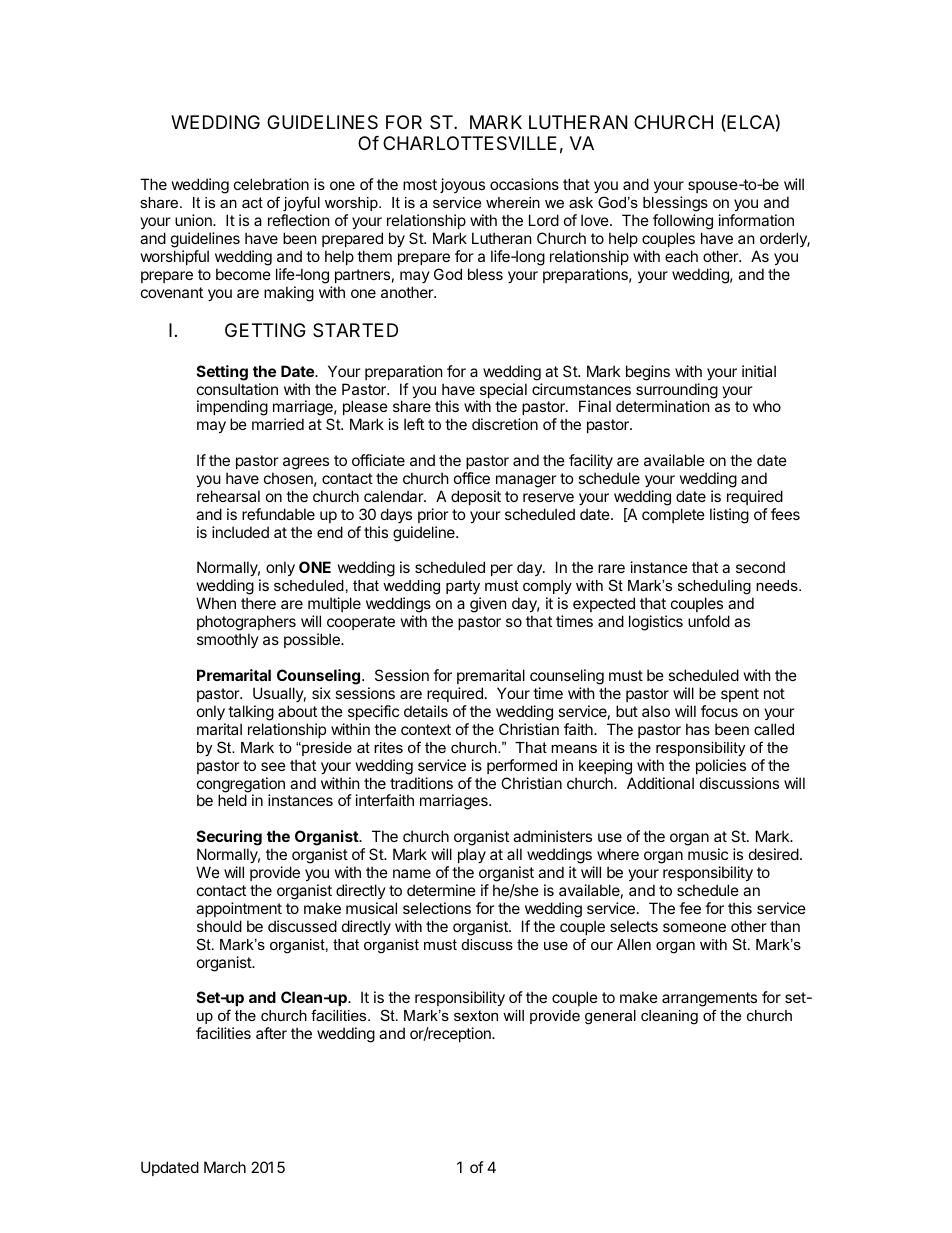 Image resolution: width=952 pixels, height=1233 pixels. Describe the element at coordinates (271, 184) in the image. I see `celebration` at that location.
